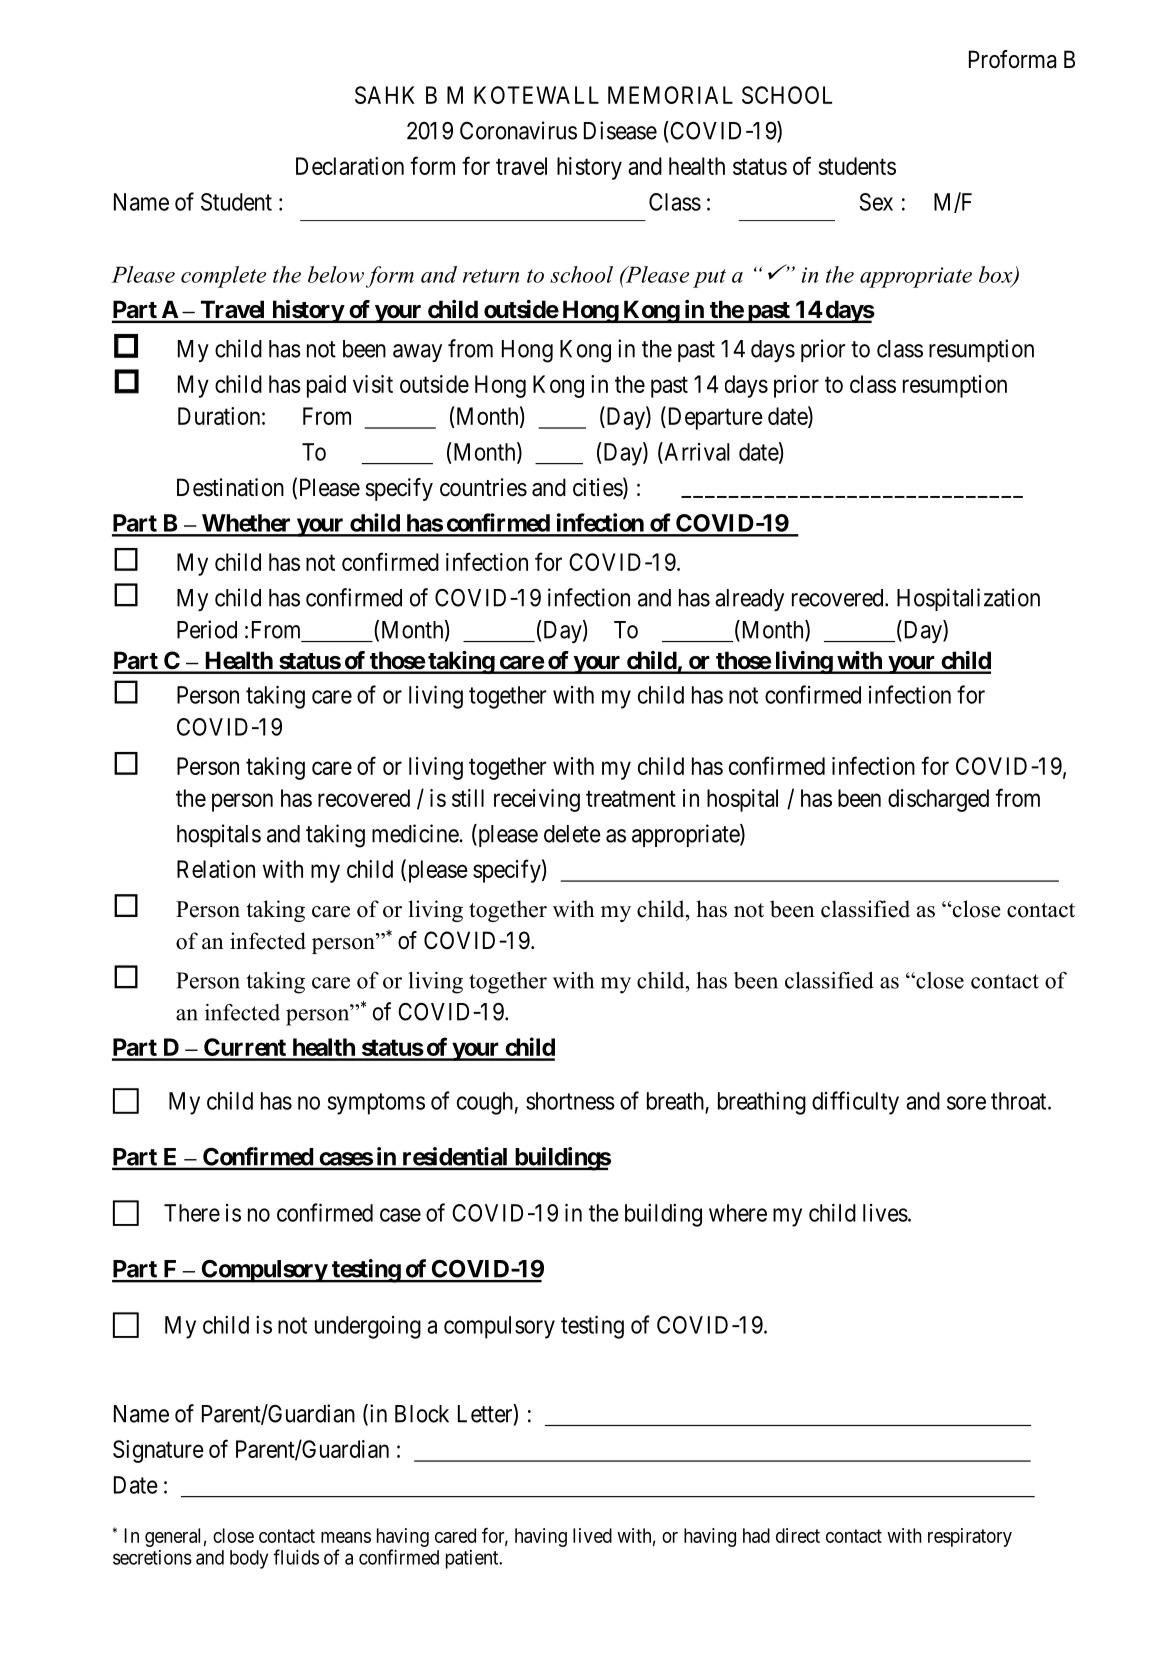 This document has height=1664, width=1176. Describe the element at coordinates (350, 166) in the document. I see `Declaration` at that location.
